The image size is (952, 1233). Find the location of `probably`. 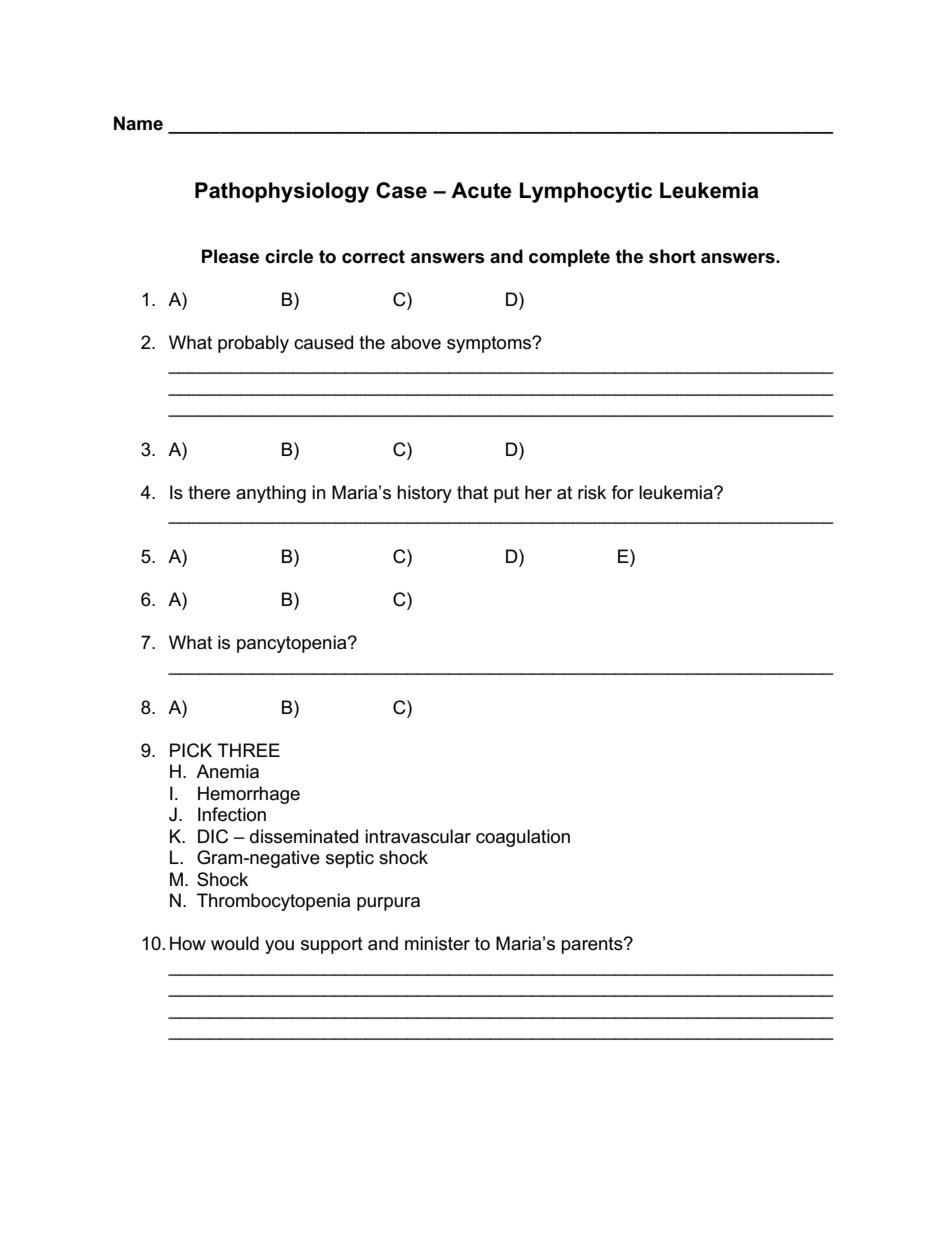

probably is located at coordinates (253, 344).
